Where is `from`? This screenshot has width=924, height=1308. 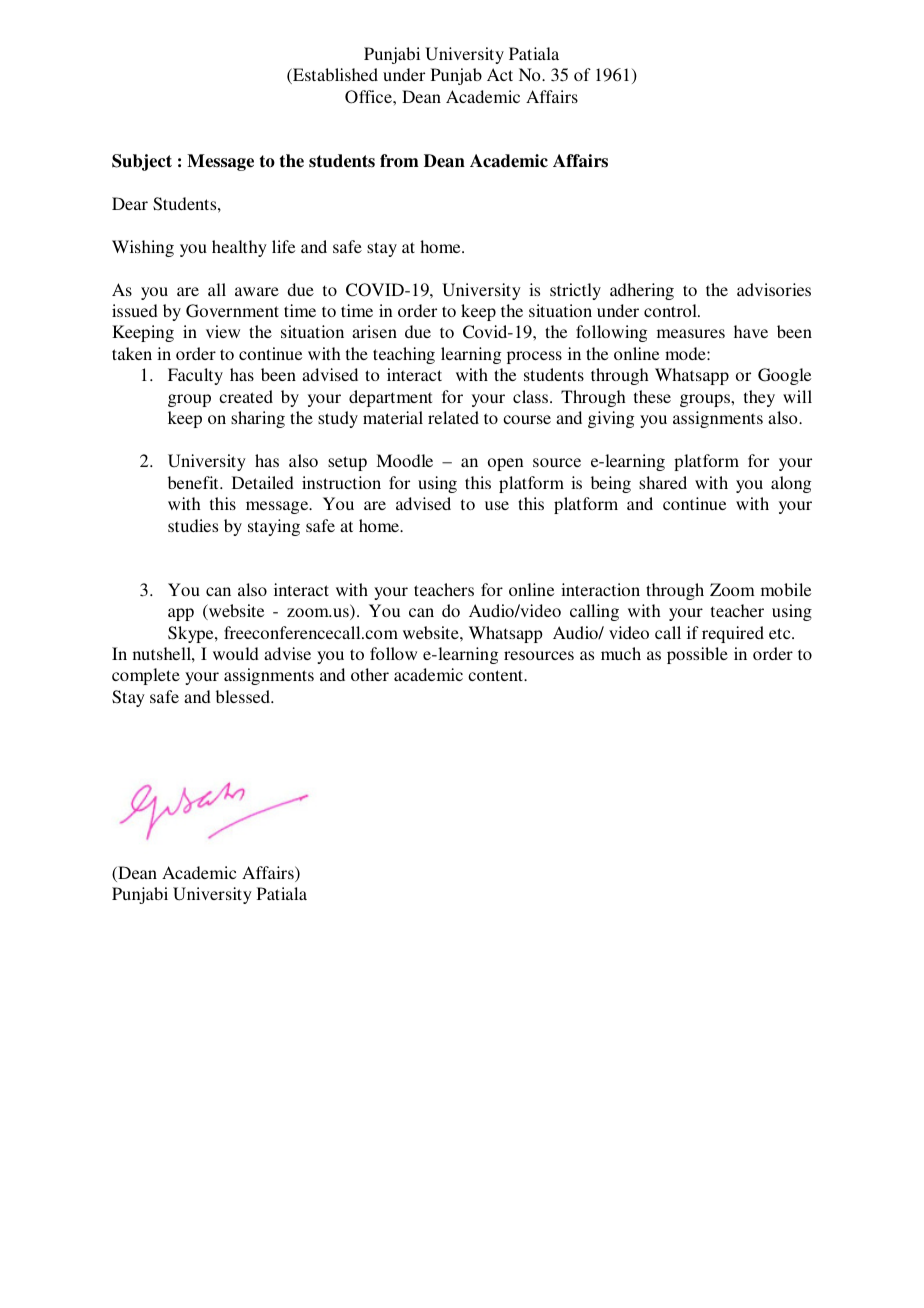
from is located at coordinates (399, 161).
